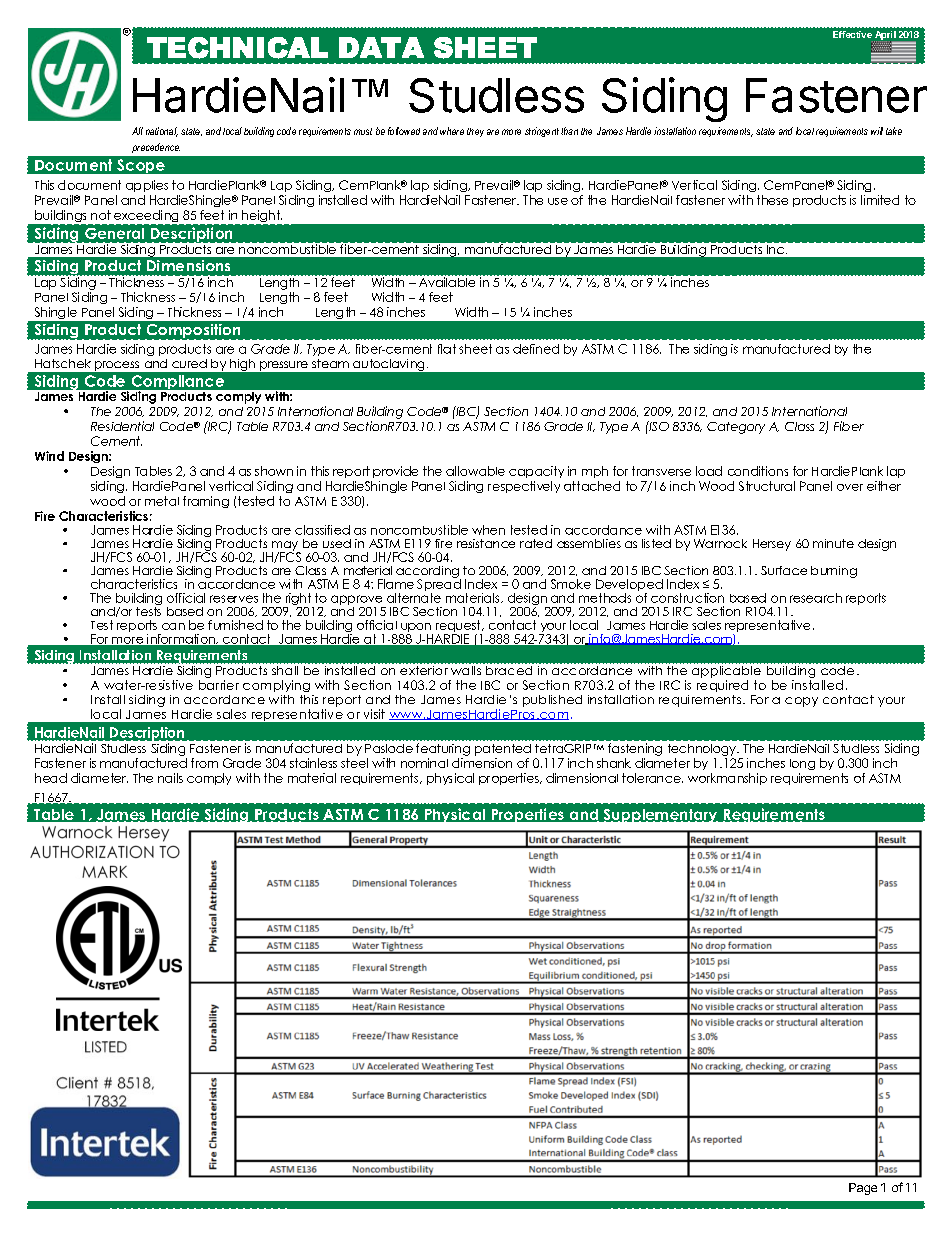  What do you see at coordinates (170, 778) in the screenshot?
I see `nails` at bounding box center [170, 778].
